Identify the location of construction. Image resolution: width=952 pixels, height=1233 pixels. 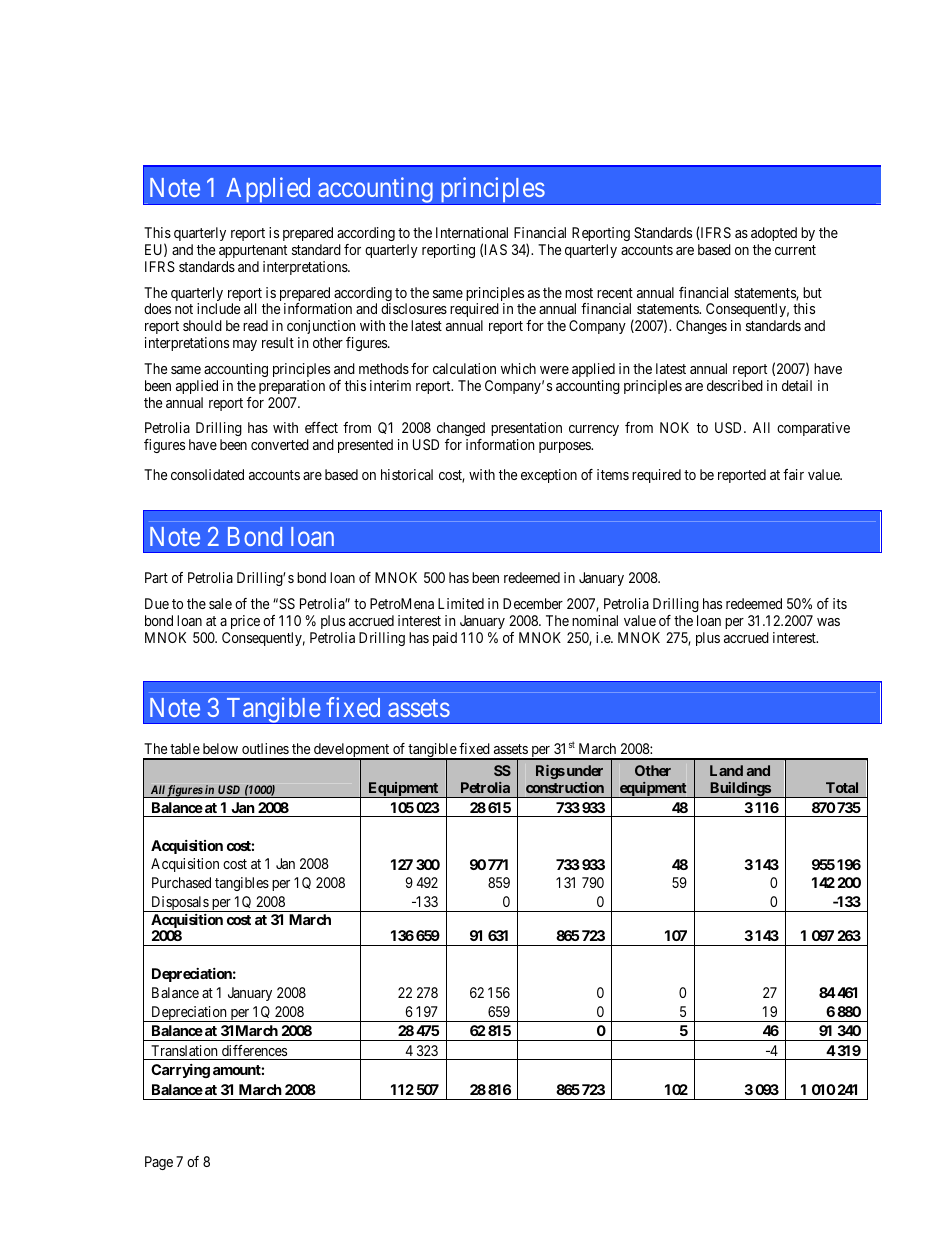
(565, 787).
